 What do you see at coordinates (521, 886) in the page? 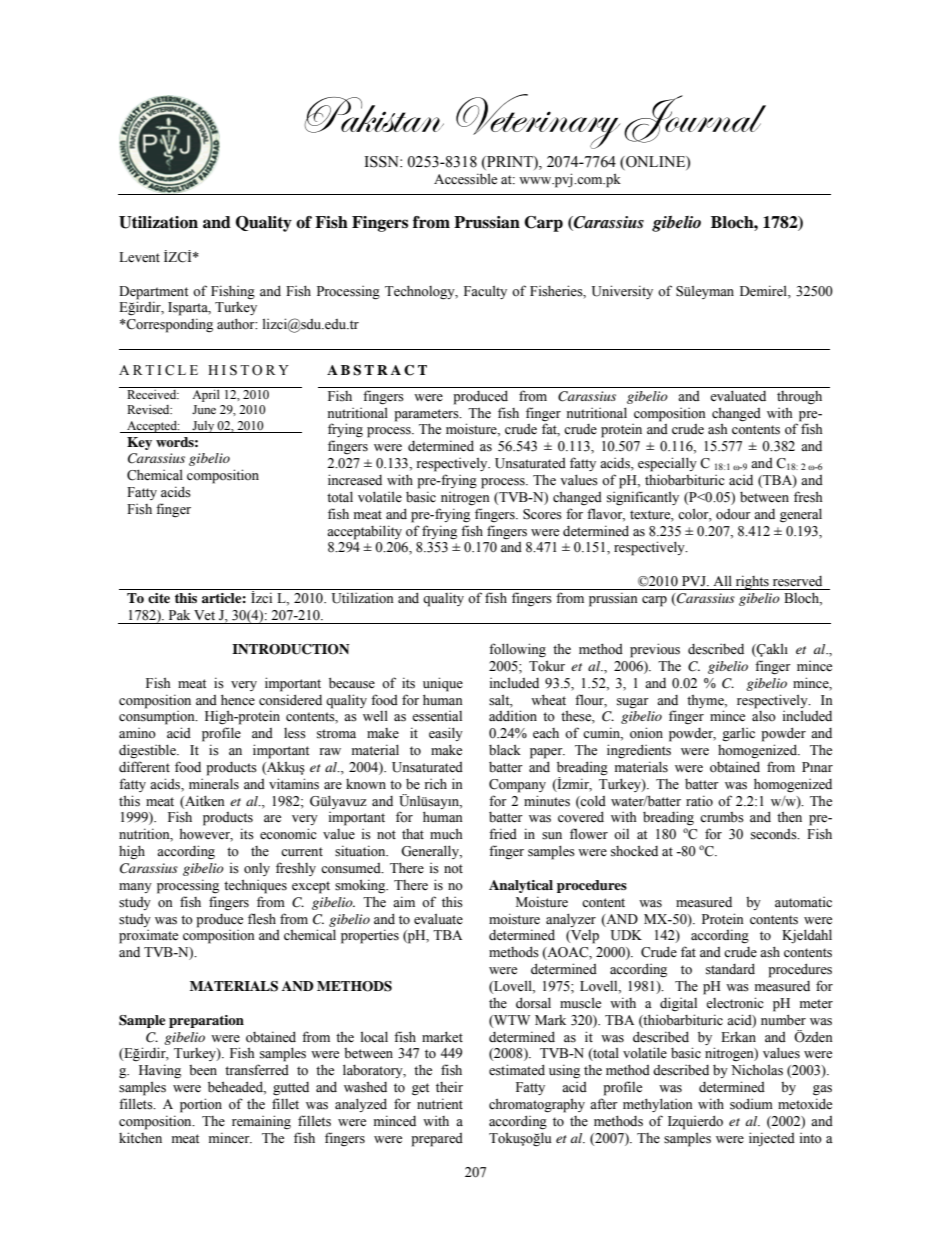
I see `Analytical` at bounding box center [521, 886].
